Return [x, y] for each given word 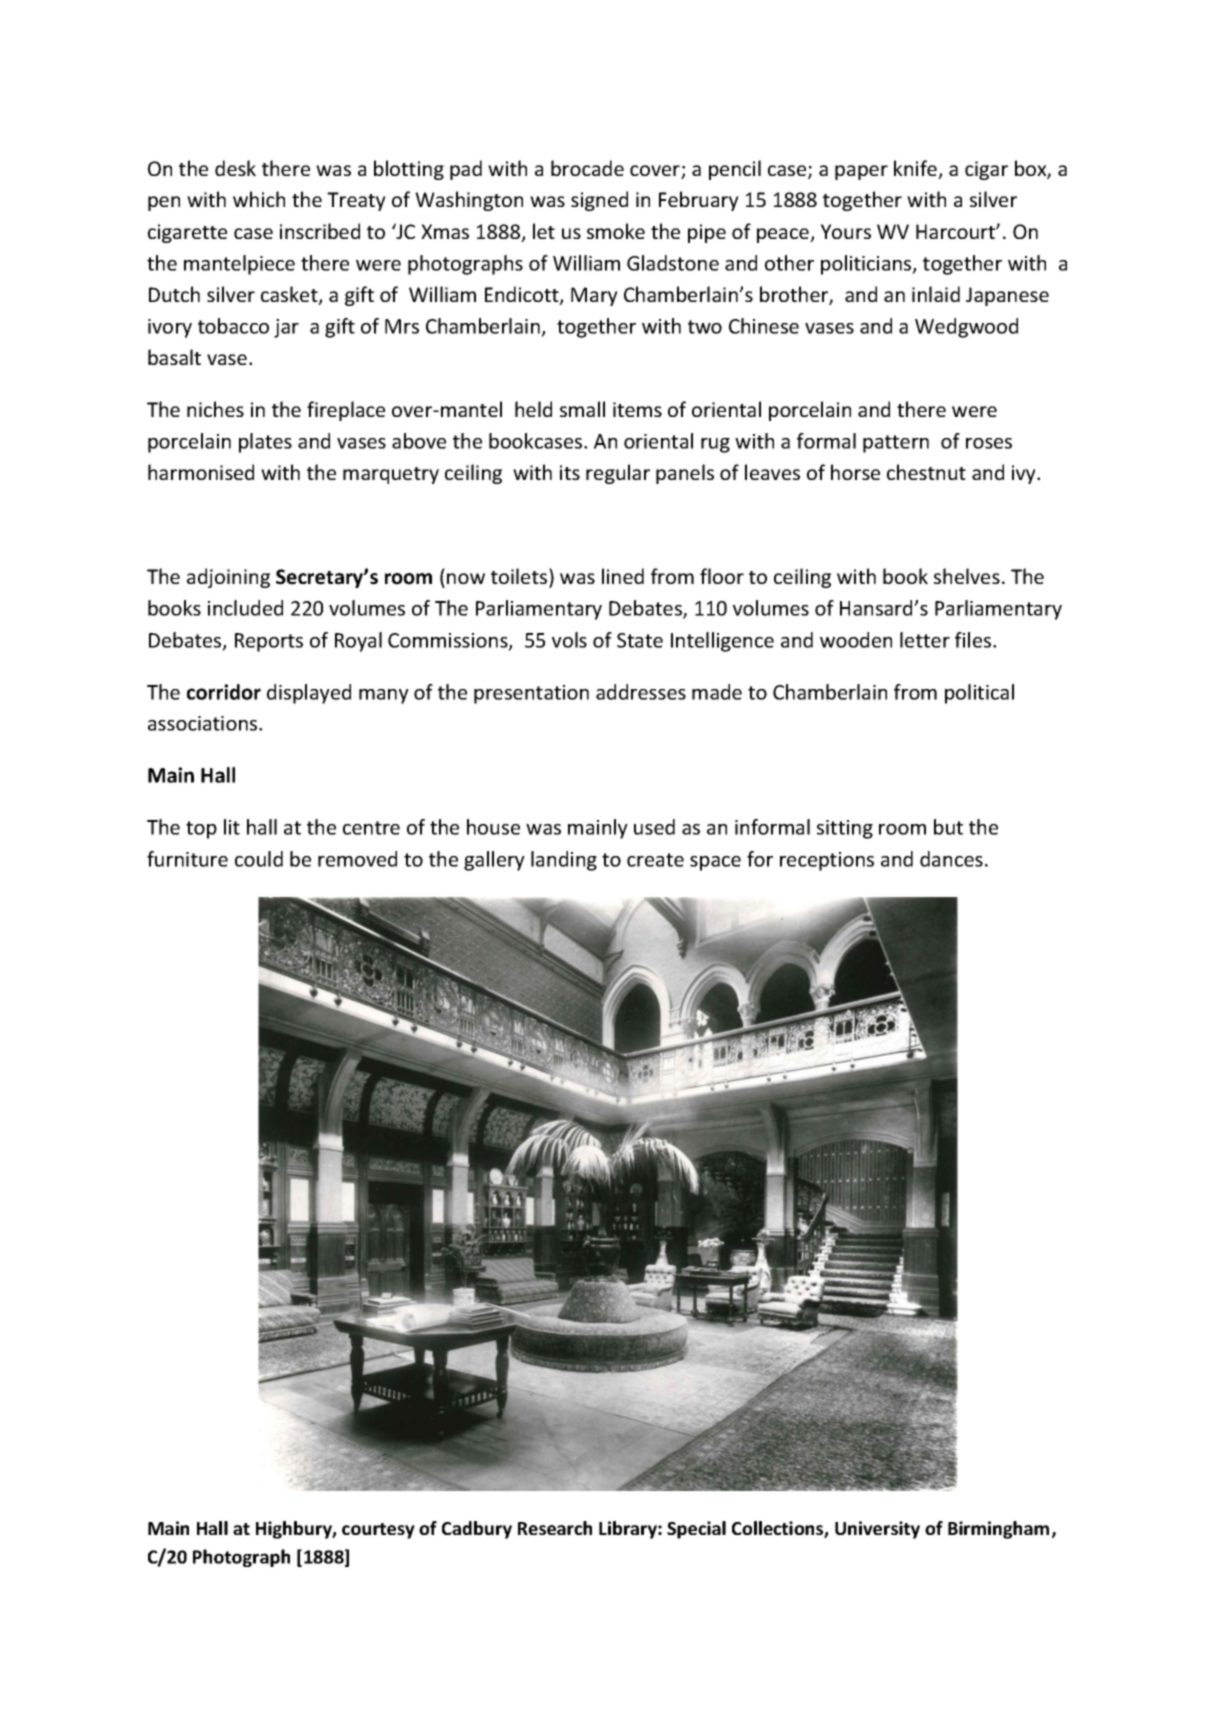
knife [917, 169]
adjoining [228, 578]
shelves [967, 576]
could [259, 859]
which [259, 199]
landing [564, 861]
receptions [827, 861]
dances [951, 859]
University [877, 1530]
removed [357, 859]
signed [599, 201]
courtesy [378, 1531]
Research [555, 1528]
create [655, 860]
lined [623, 576]
